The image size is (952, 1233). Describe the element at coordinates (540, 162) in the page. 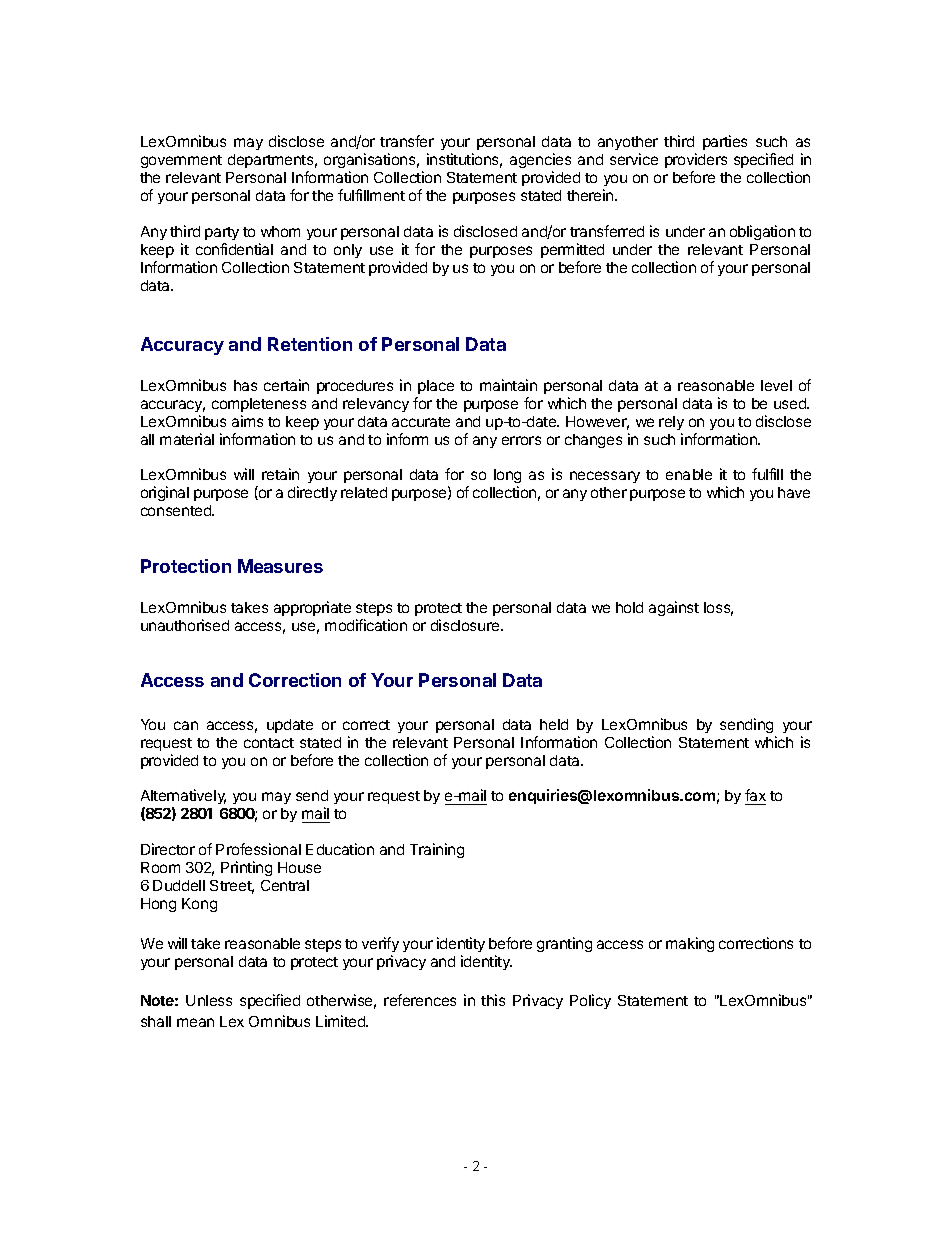

I see `agencies` at that location.
